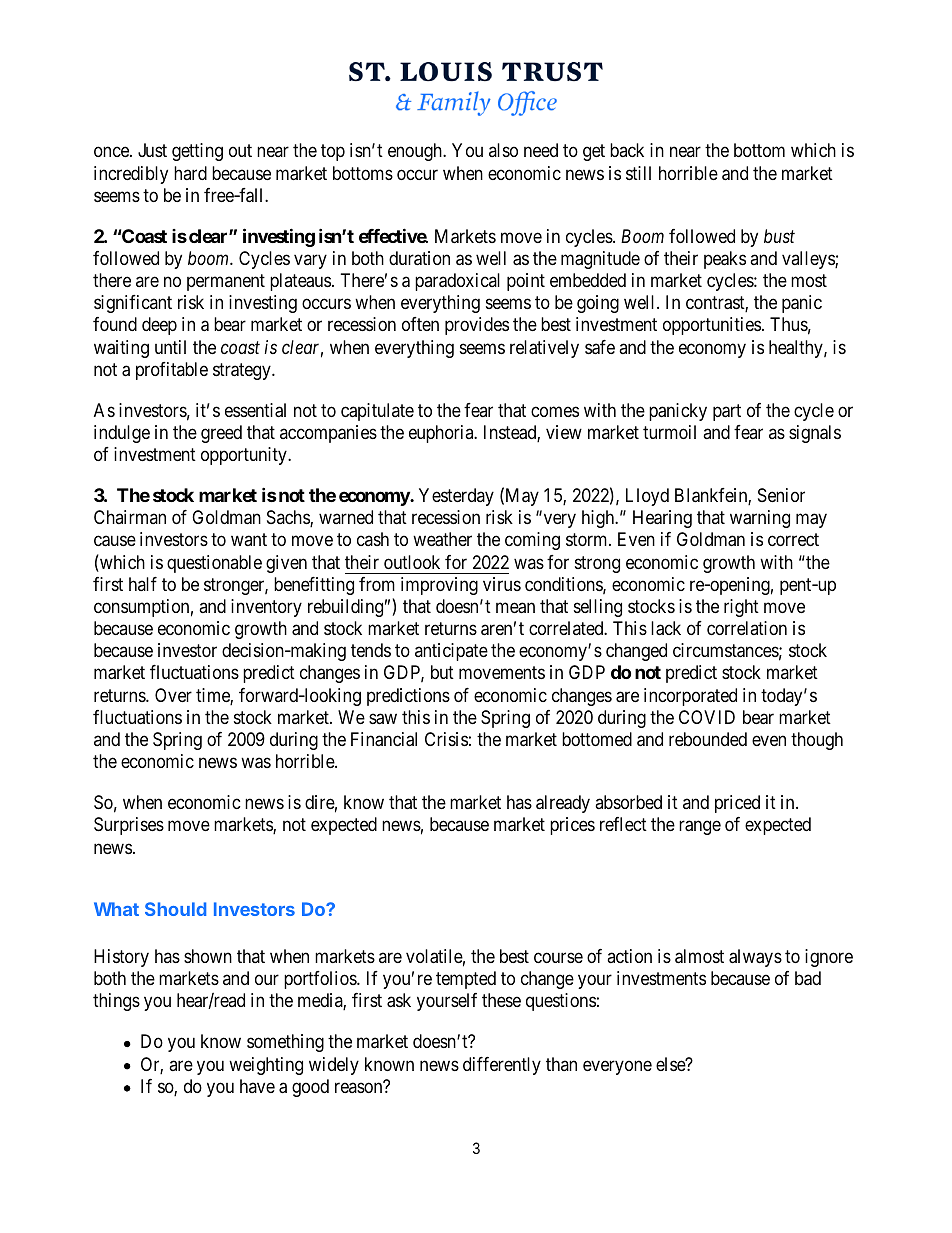 The image size is (952, 1233). What do you see at coordinates (456, 497) in the screenshot?
I see `Yesterday` at bounding box center [456, 497].
